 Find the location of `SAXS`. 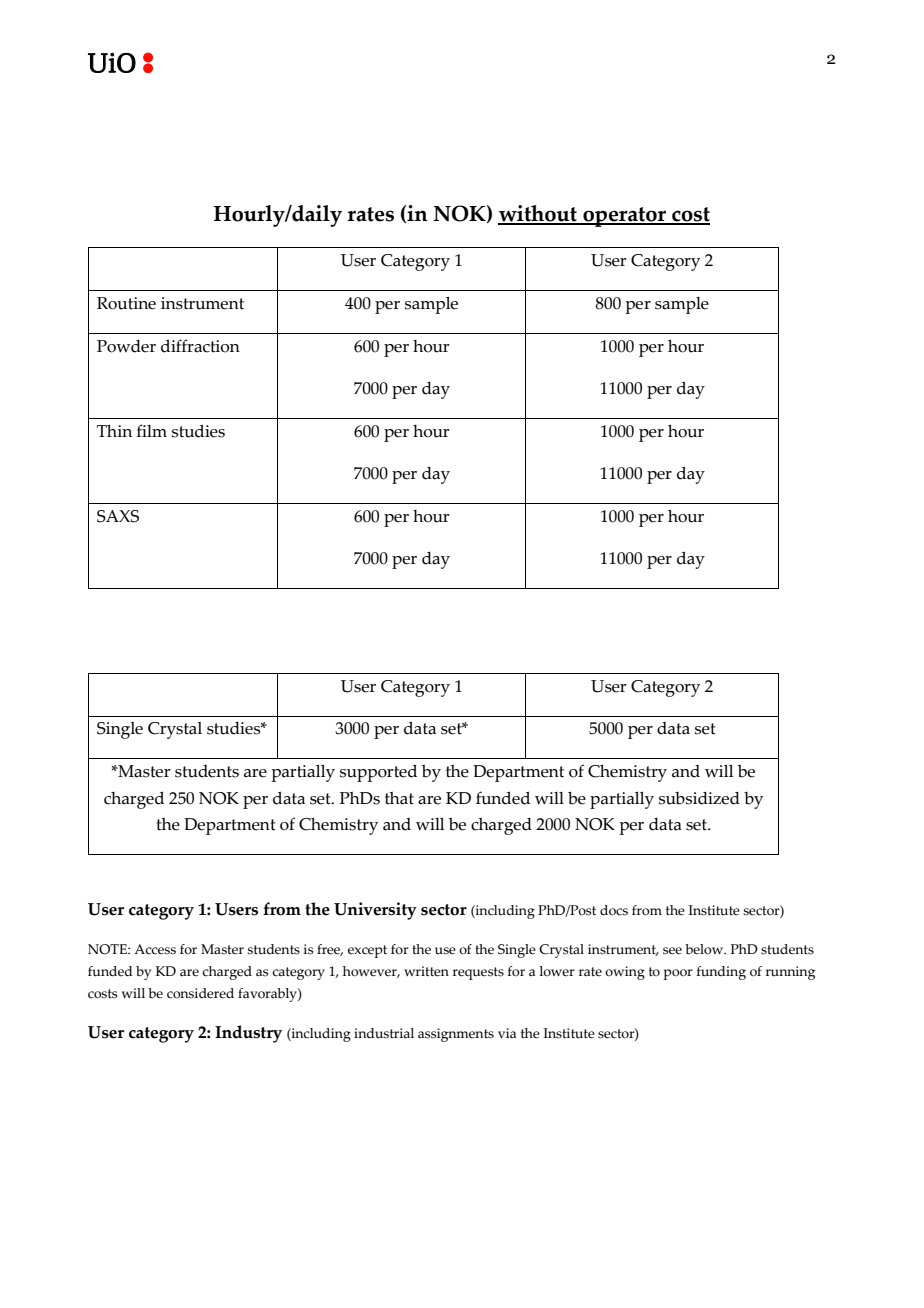

SAXS is located at coordinates (118, 516).
